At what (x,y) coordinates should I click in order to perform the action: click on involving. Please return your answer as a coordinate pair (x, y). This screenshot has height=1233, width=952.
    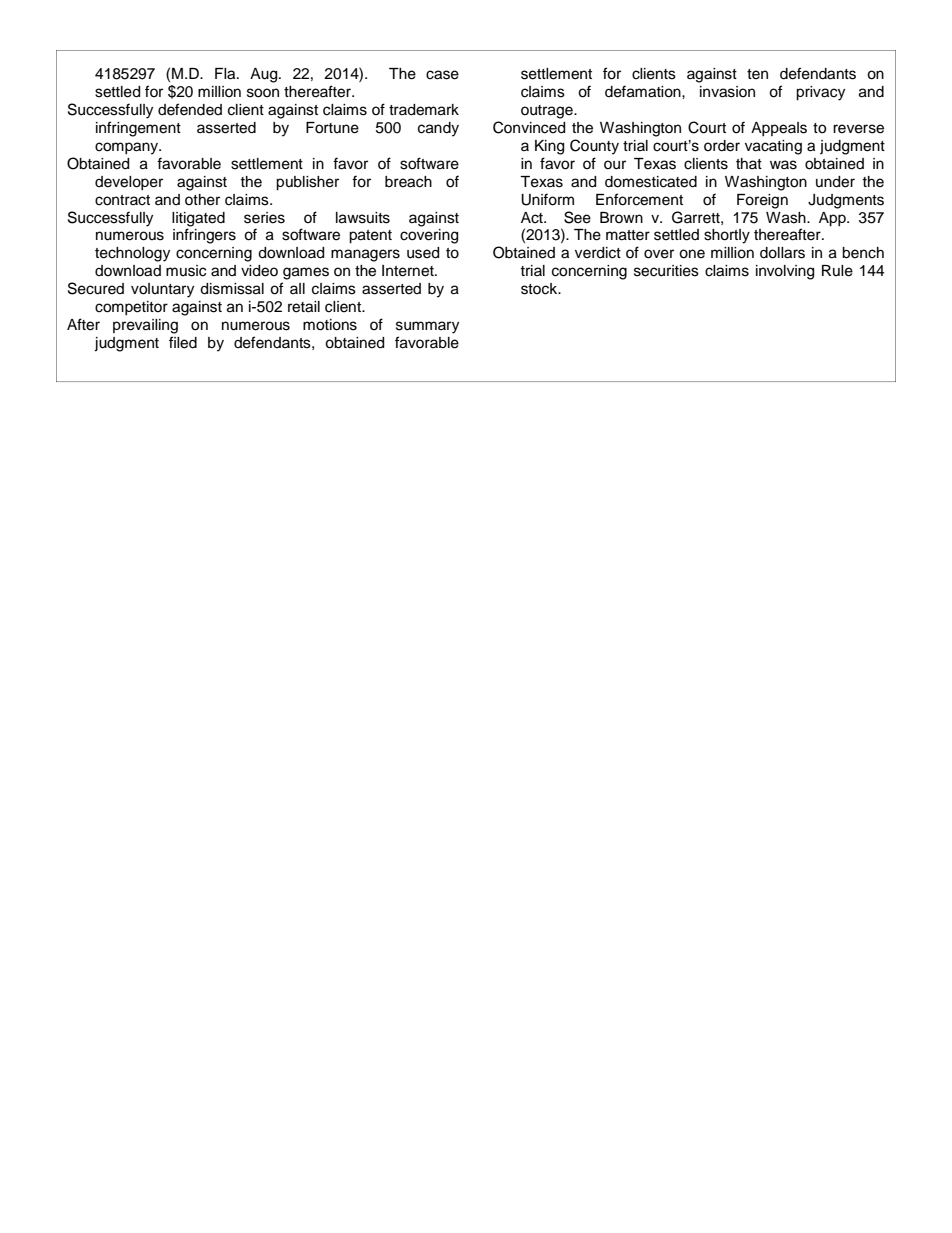
    Looking at the image, I should click on (785, 272).
